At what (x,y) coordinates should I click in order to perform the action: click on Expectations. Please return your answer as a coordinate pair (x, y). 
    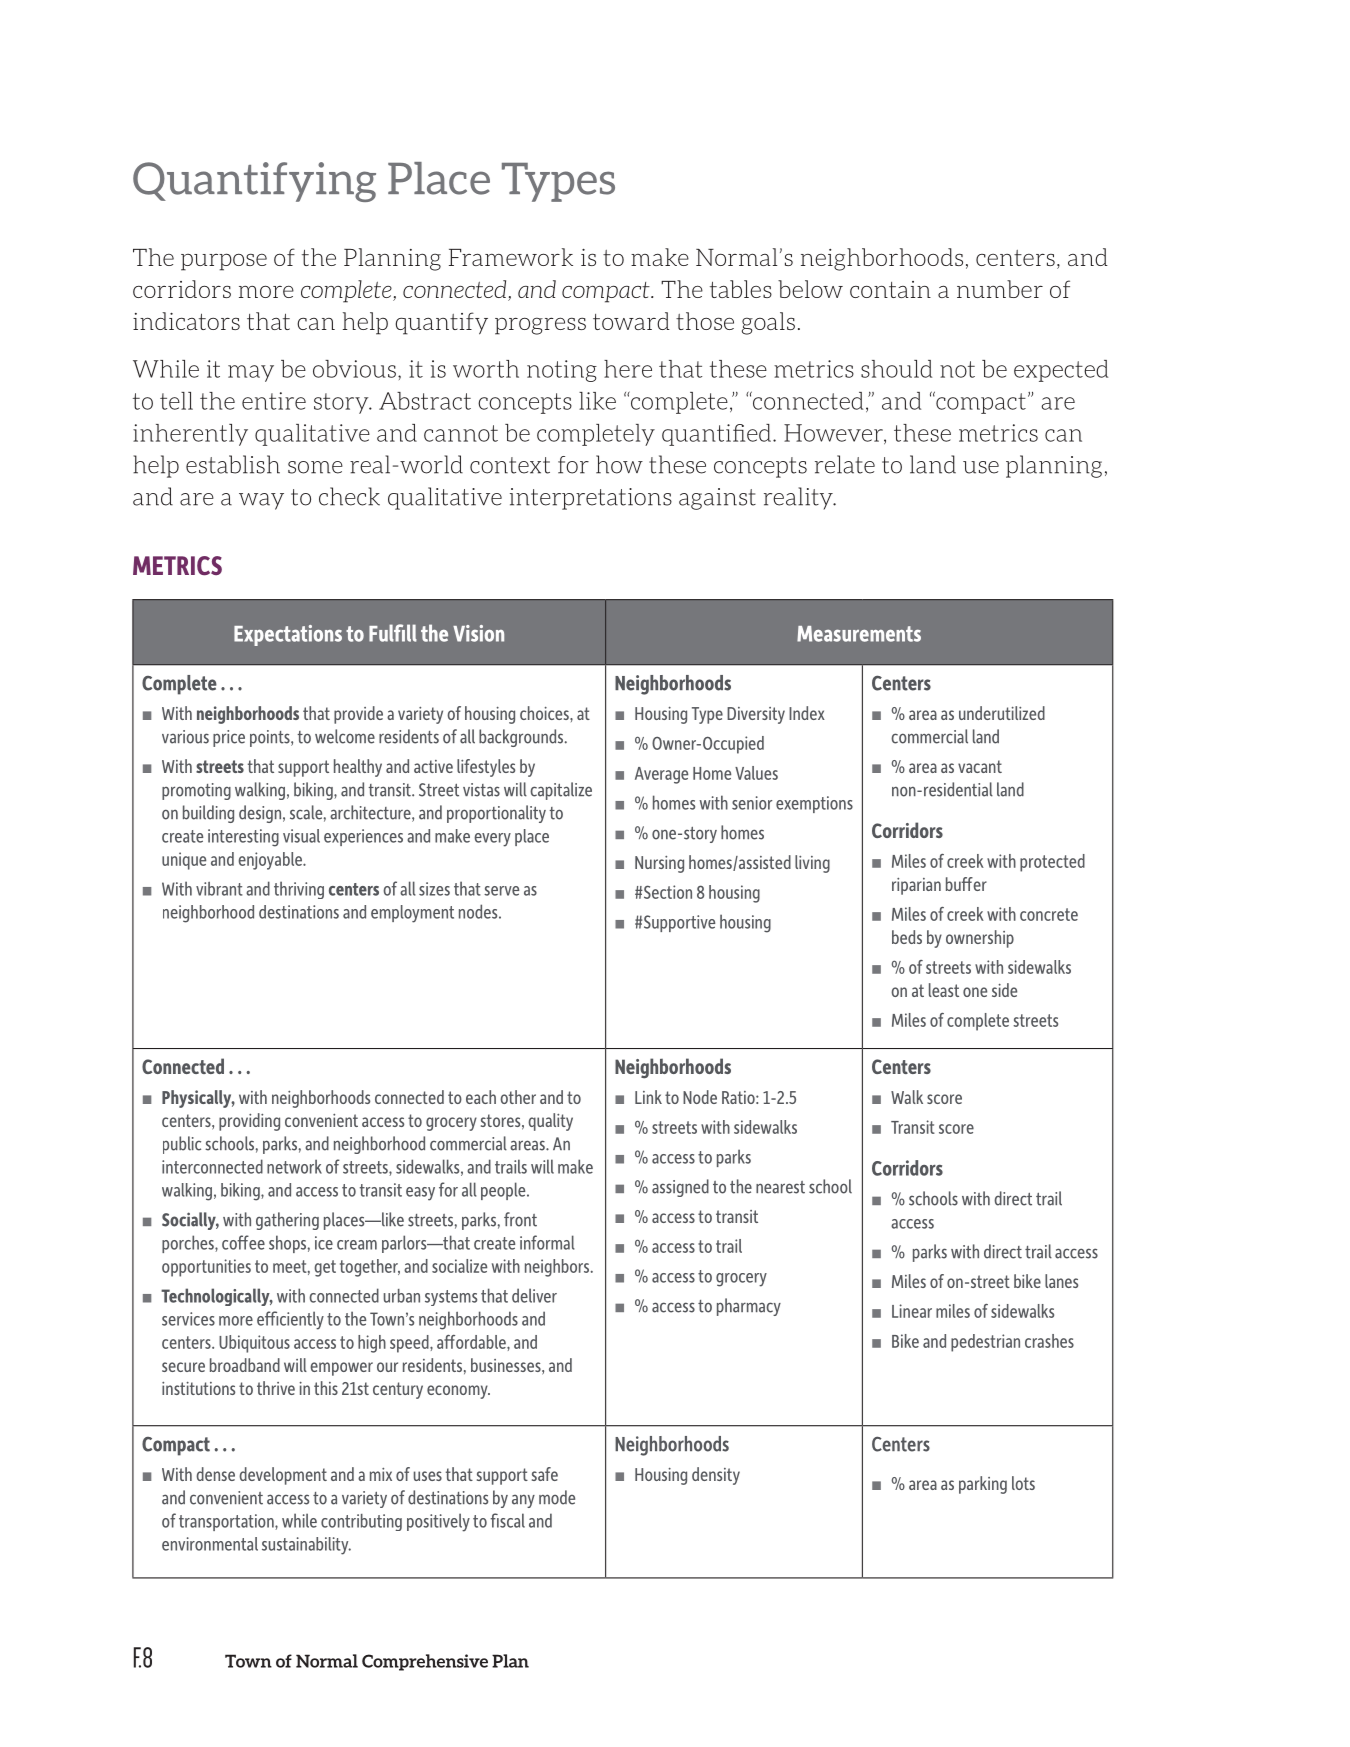
    Looking at the image, I should click on (288, 635).
